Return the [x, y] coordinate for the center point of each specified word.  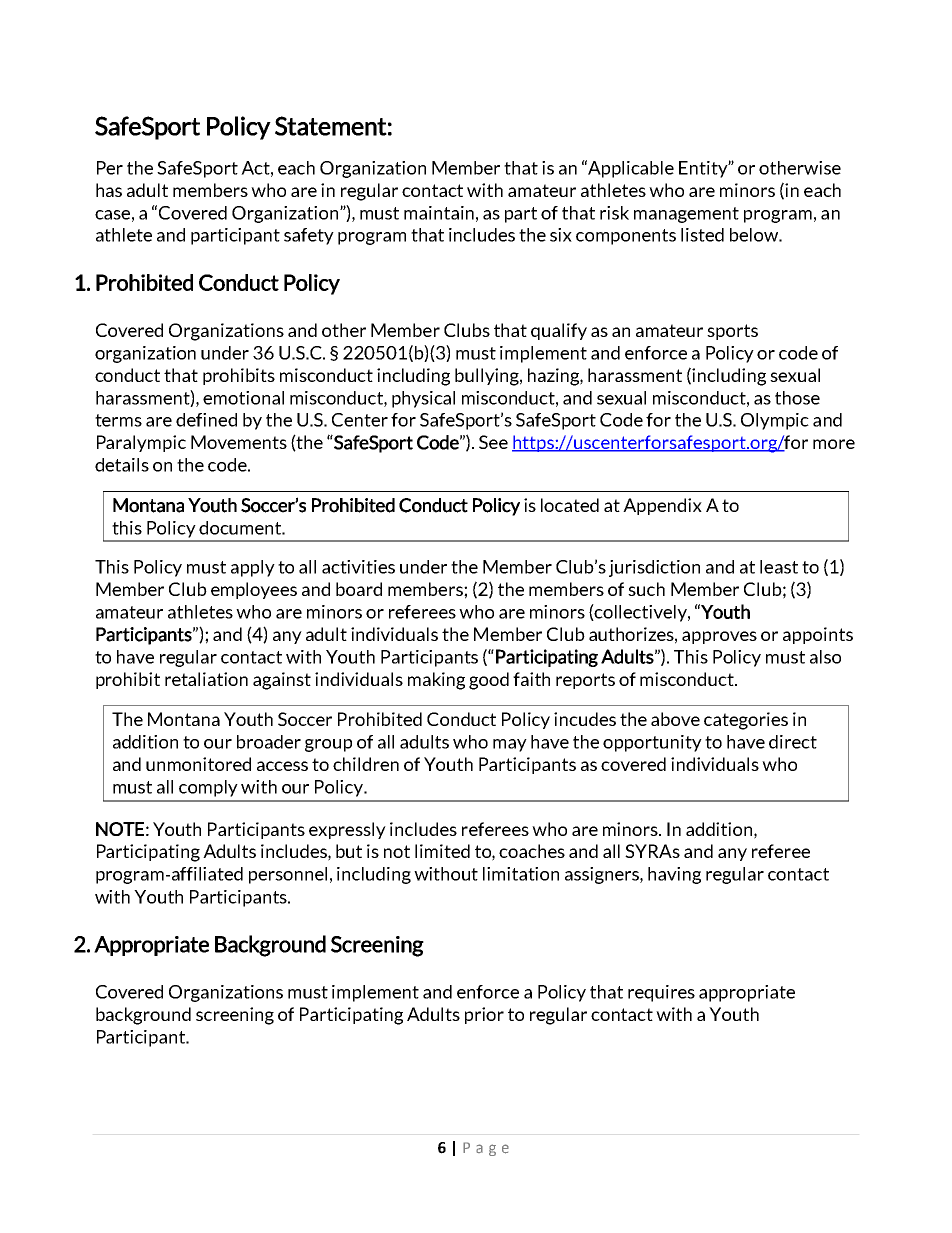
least [779, 567]
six [561, 235]
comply [208, 788]
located [570, 505]
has [109, 190]
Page [486, 1149]
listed [702, 235]
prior [484, 1015]
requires [661, 993]
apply [253, 568]
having [674, 875]
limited [442, 851]
